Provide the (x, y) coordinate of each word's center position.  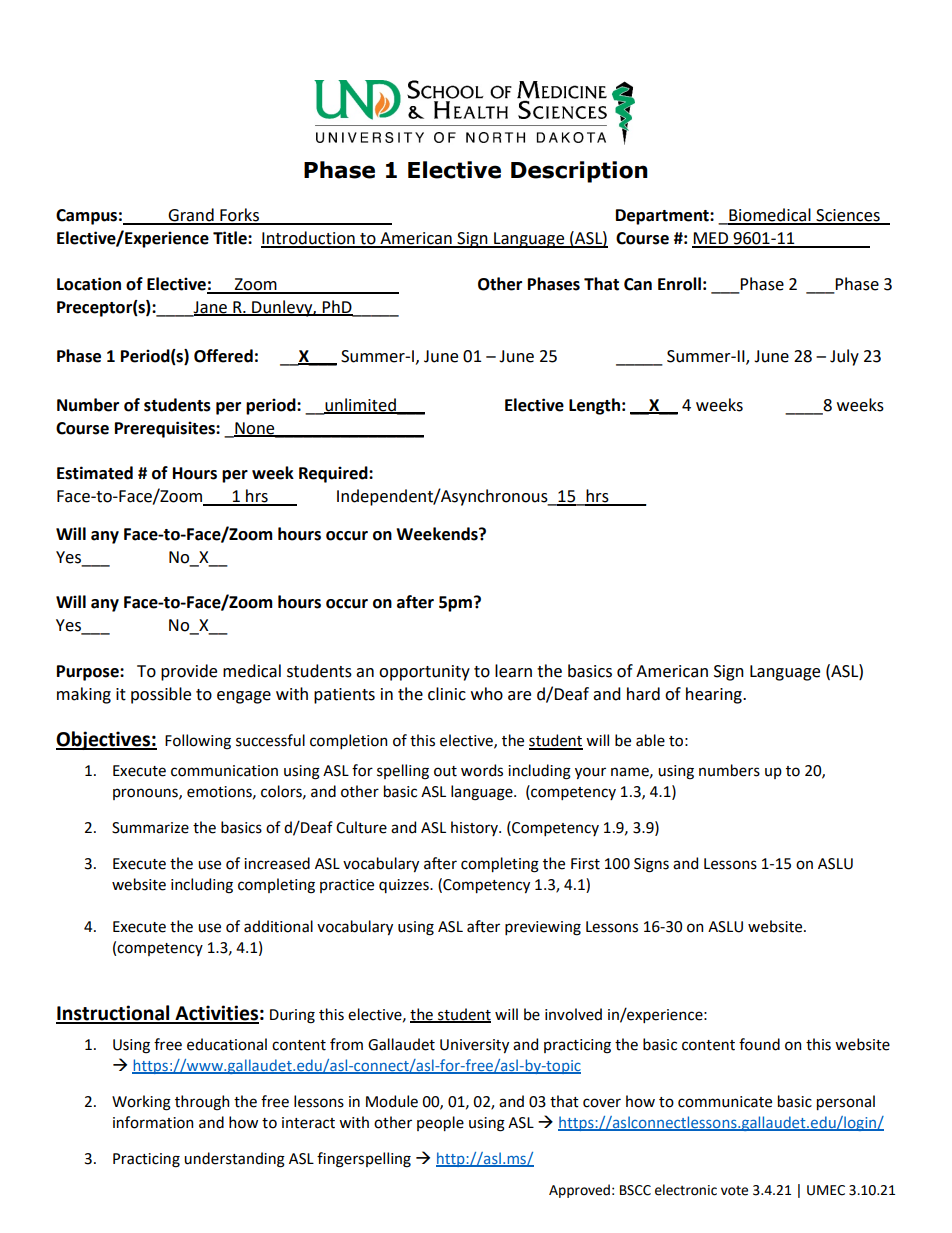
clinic (447, 694)
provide (189, 672)
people (440, 1123)
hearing (715, 695)
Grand (191, 216)
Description (579, 172)
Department (663, 217)
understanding (234, 1160)
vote (734, 1191)
